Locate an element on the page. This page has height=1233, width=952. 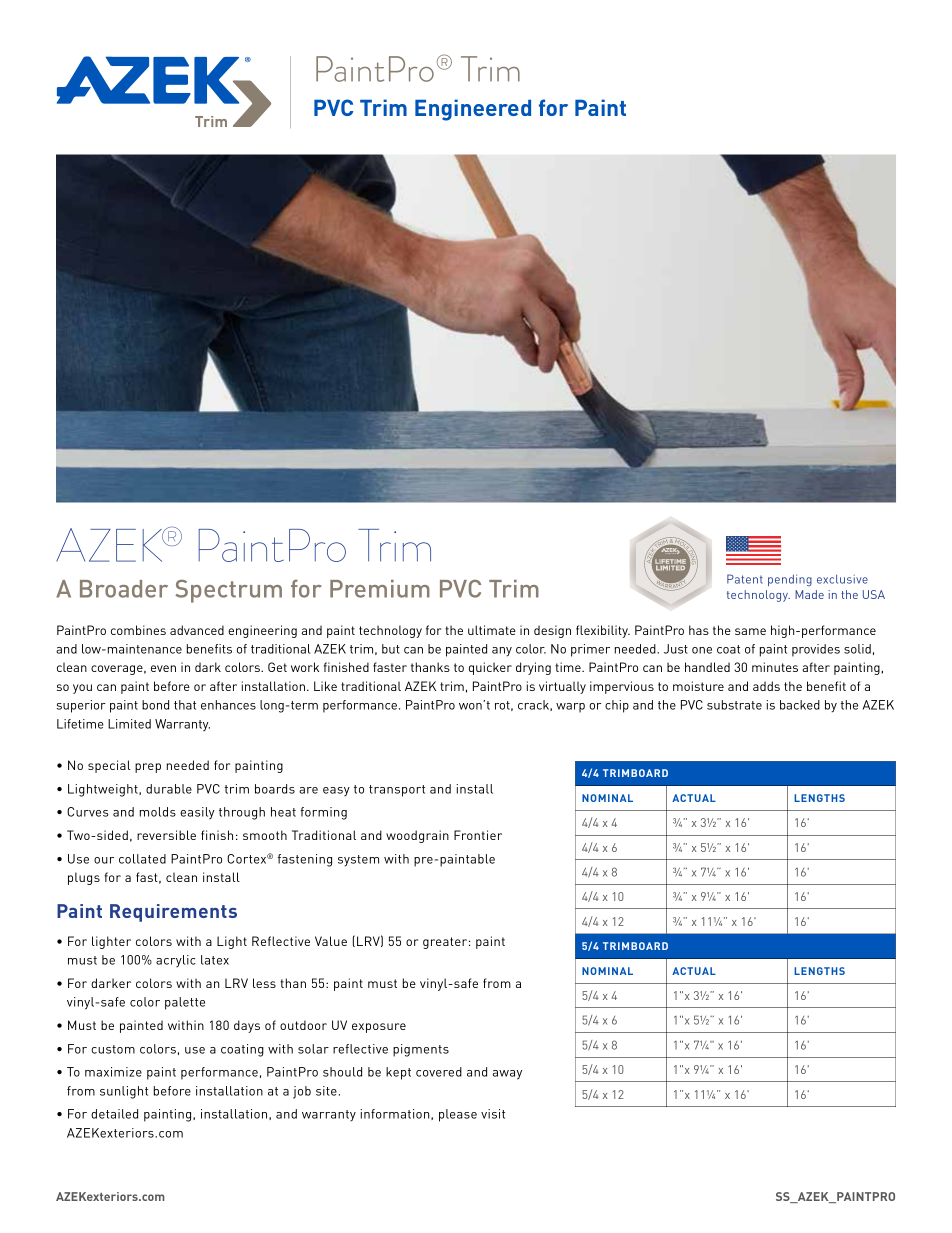
advanced is located at coordinates (197, 630).
